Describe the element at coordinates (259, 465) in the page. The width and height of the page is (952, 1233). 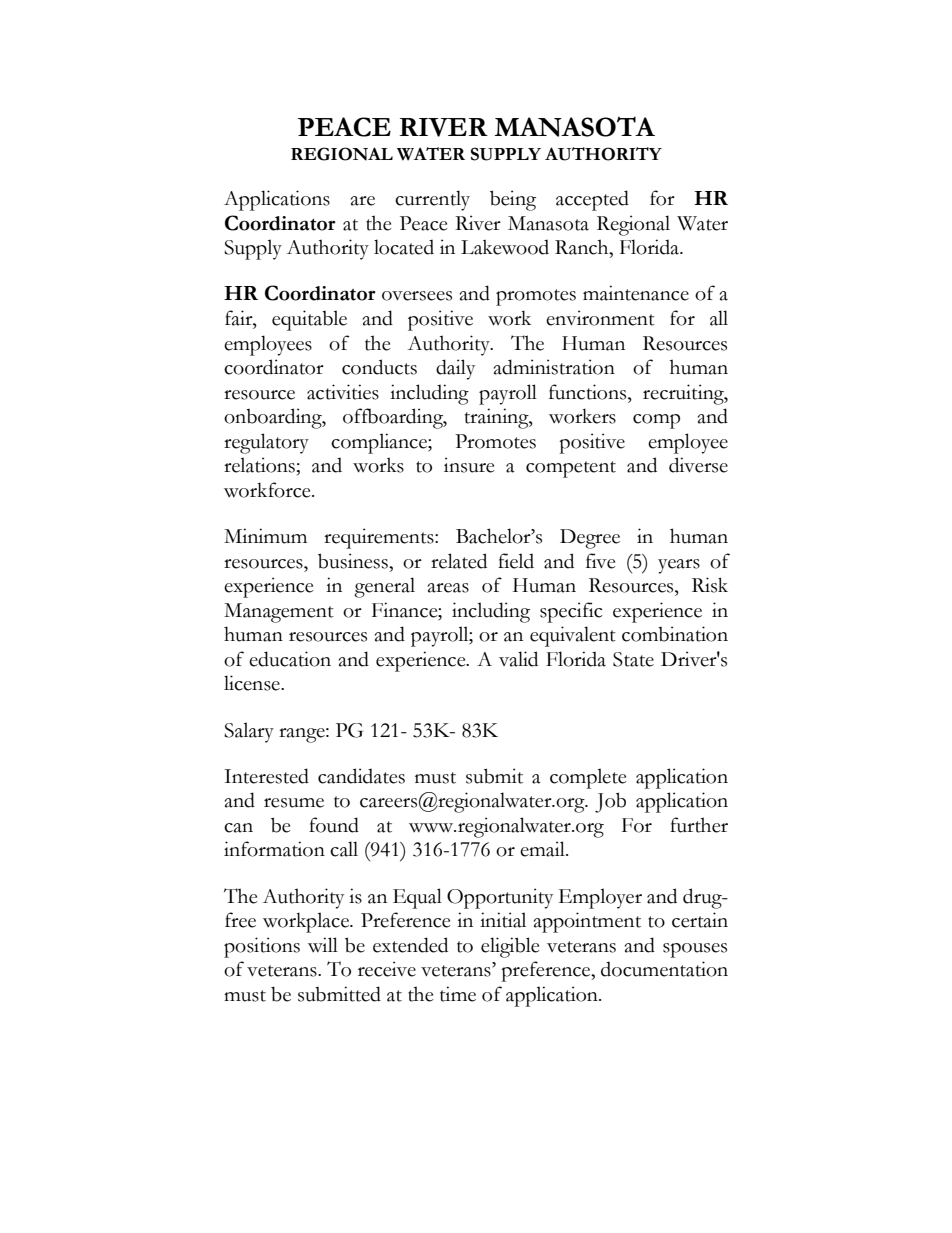
I see `relations` at that location.
